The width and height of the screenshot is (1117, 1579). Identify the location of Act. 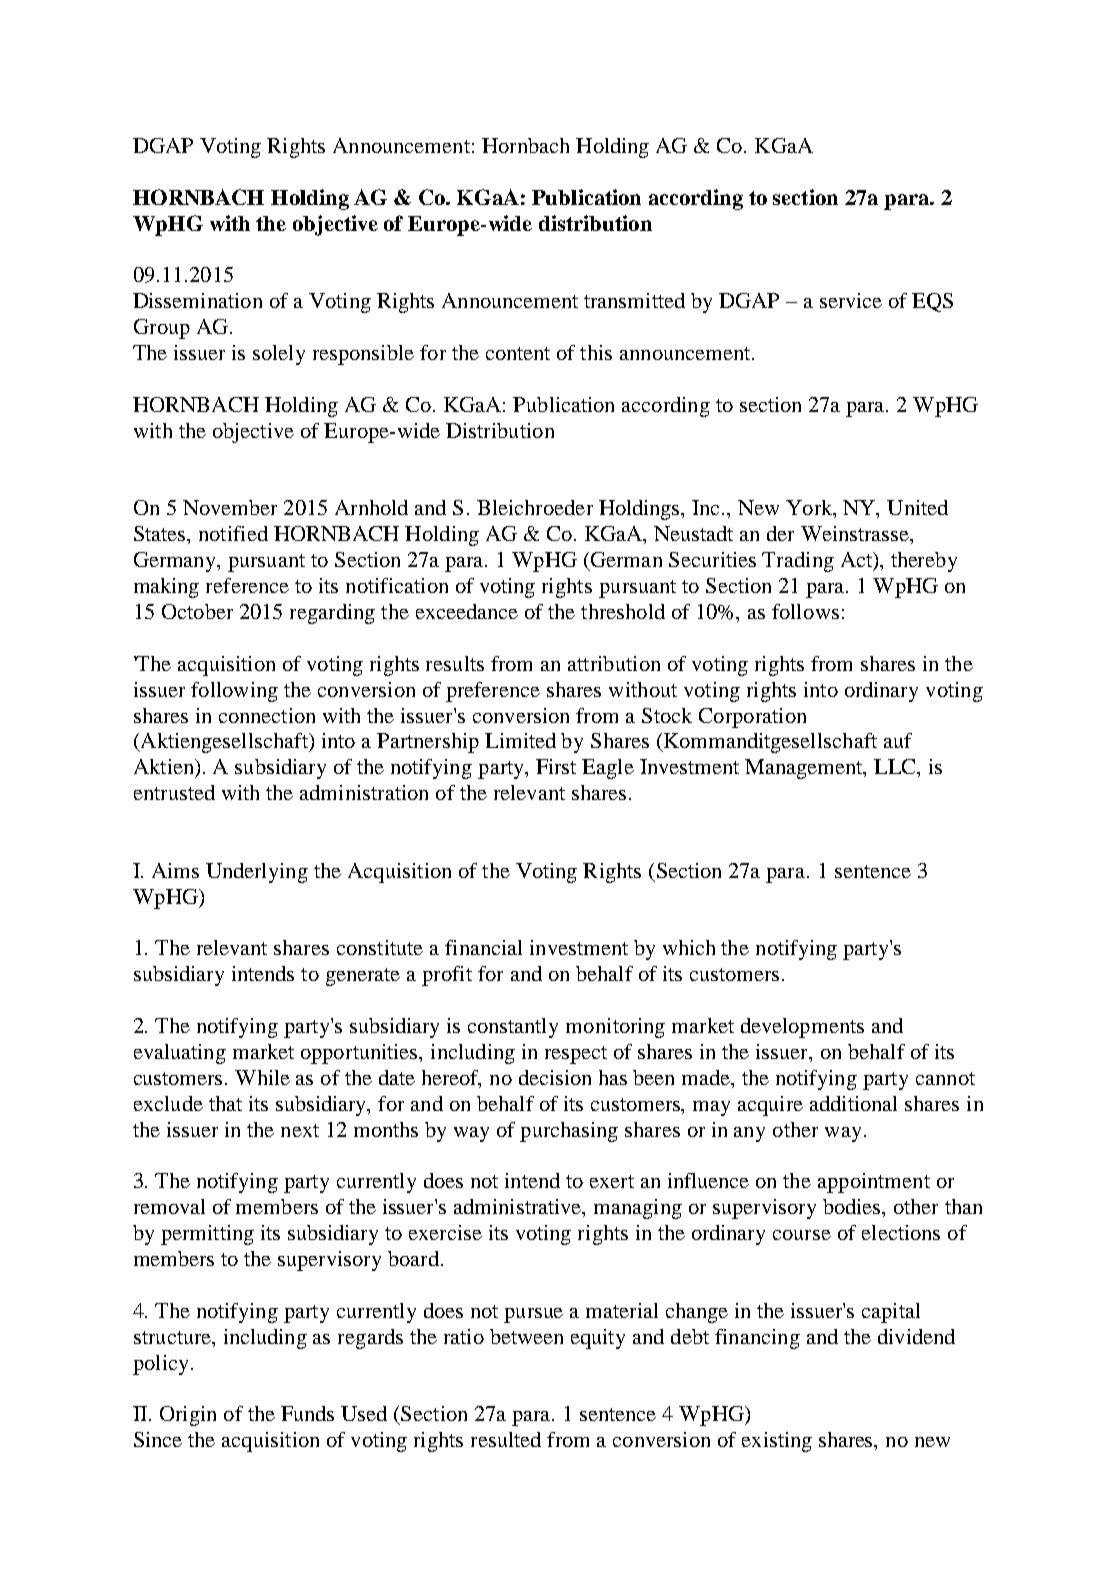
(858, 561).
